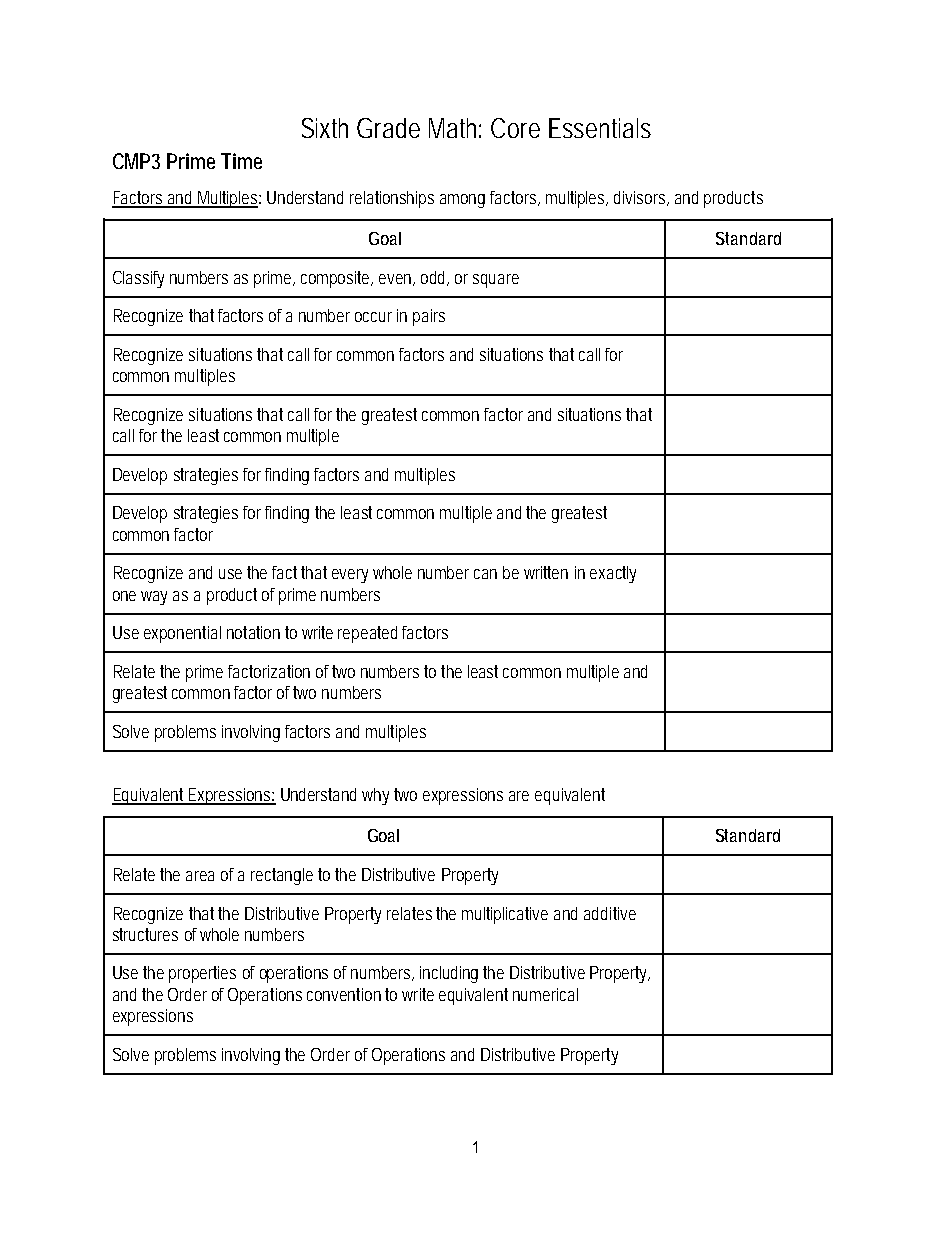 The height and width of the screenshot is (1233, 952). What do you see at coordinates (138, 279) in the screenshot?
I see `Classify` at bounding box center [138, 279].
